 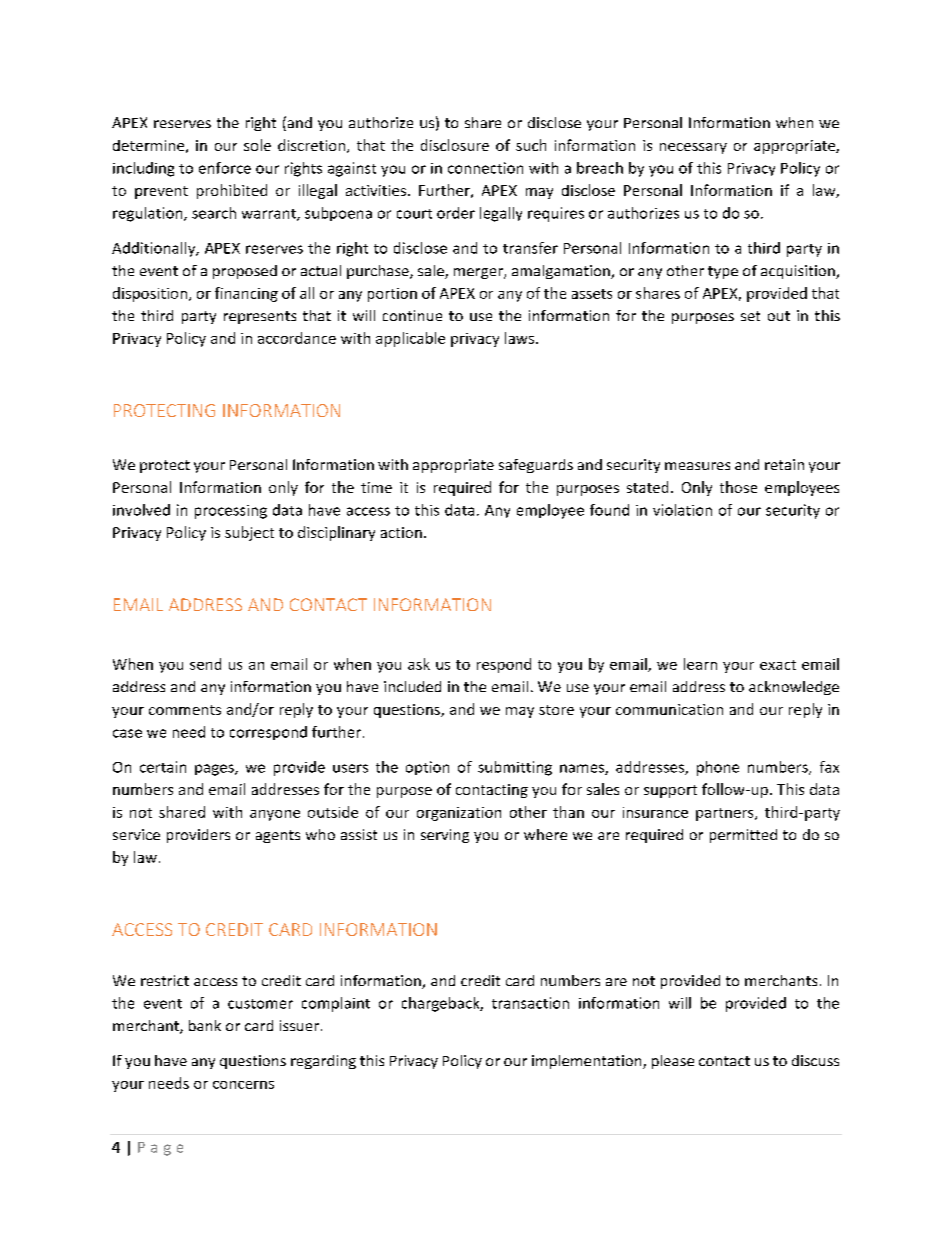 What do you see at coordinates (205, 664) in the screenshot?
I see `send` at bounding box center [205, 664].
